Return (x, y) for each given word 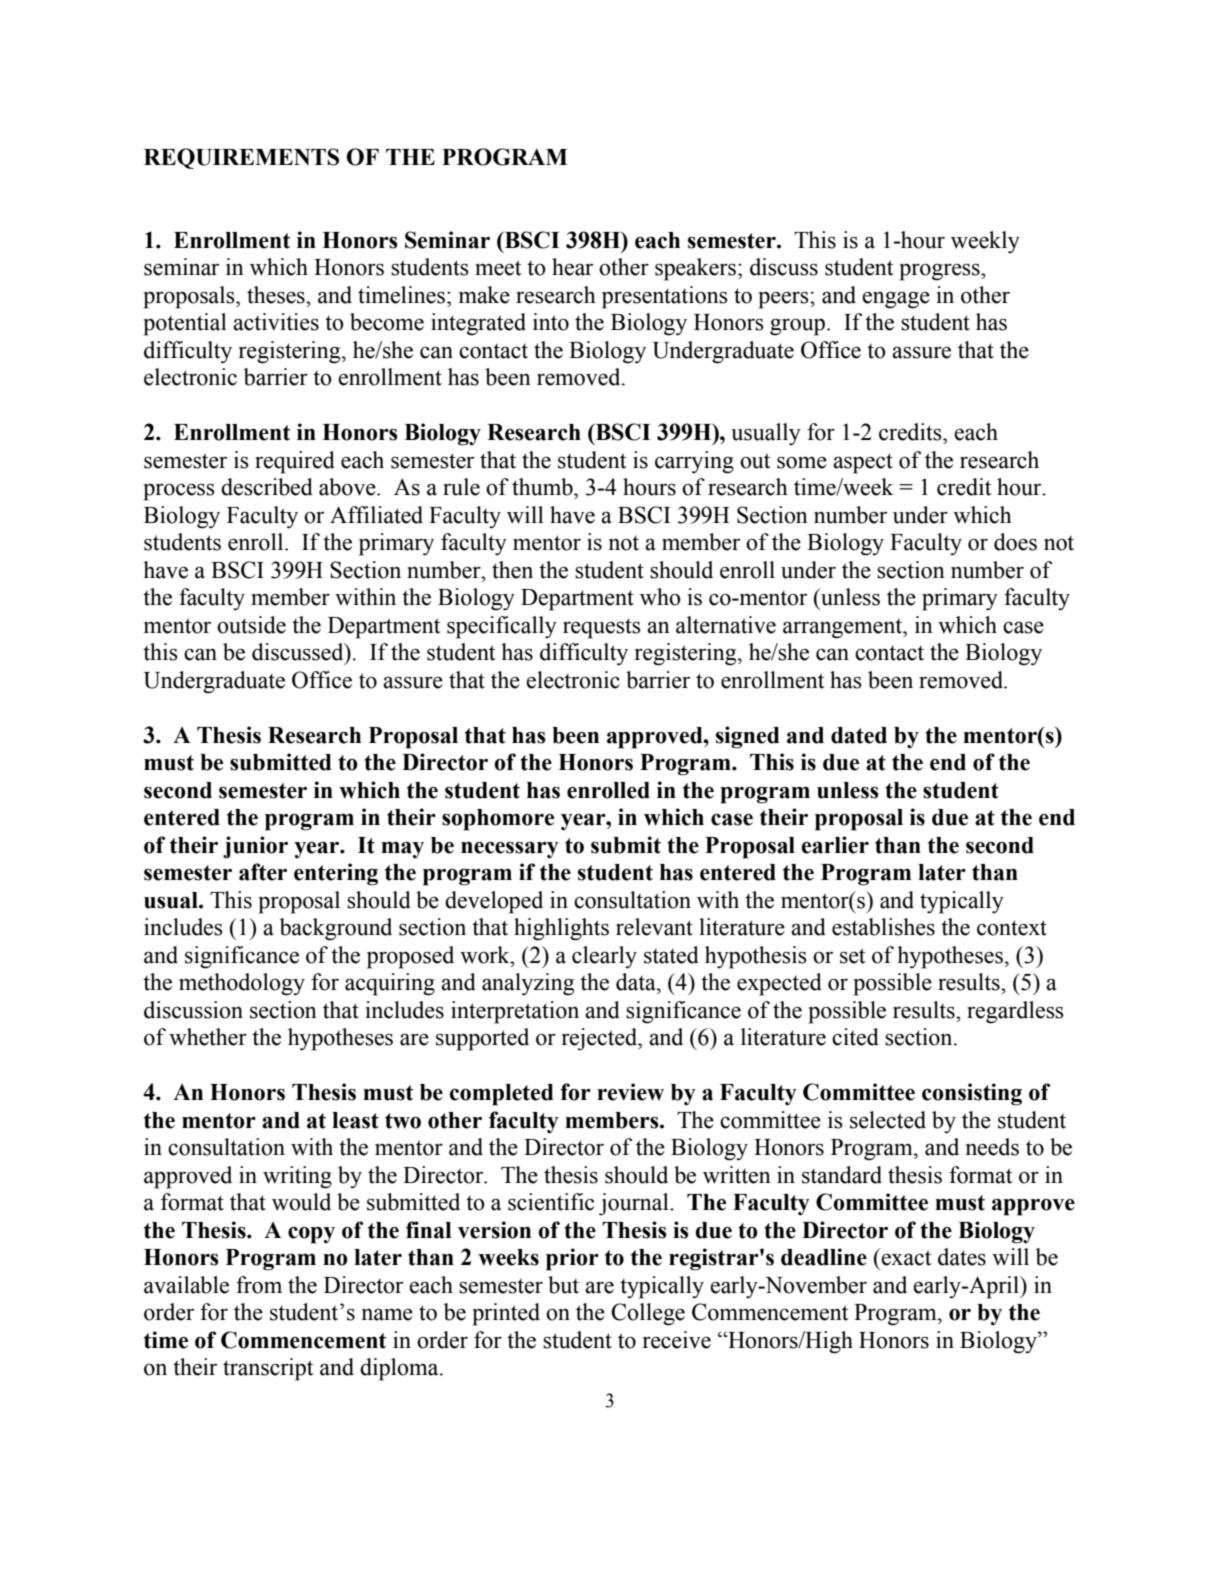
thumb (543, 487)
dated (859, 735)
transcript (268, 1369)
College (648, 1314)
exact (905, 1257)
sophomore (498, 820)
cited (855, 1037)
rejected (601, 1039)
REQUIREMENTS (241, 158)
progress (940, 272)
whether (208, 1037)
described (267, 487)
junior (255, 847)
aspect (863, 463)
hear (572, 267)
